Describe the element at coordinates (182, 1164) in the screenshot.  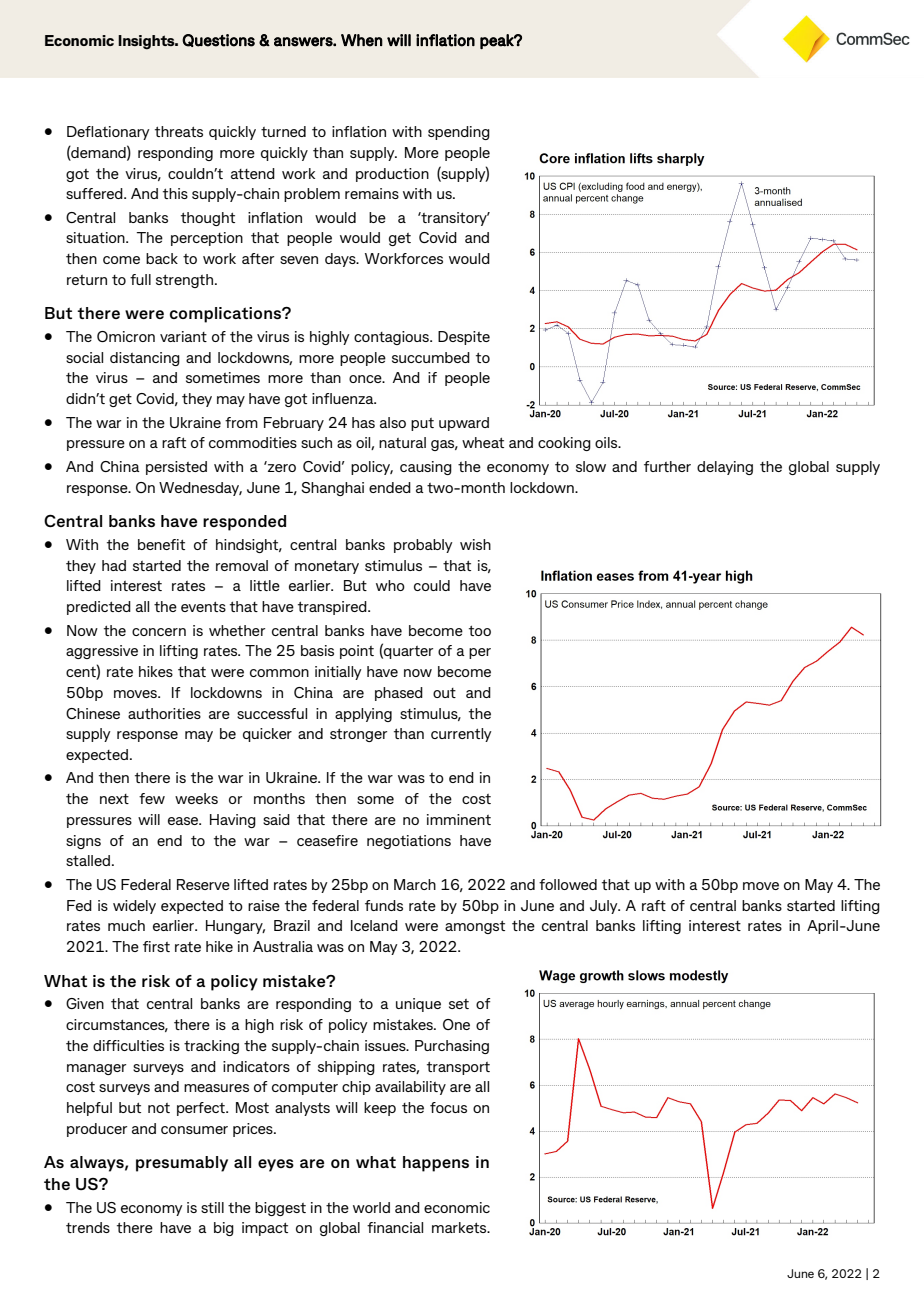
I see `presumably` at that location.
